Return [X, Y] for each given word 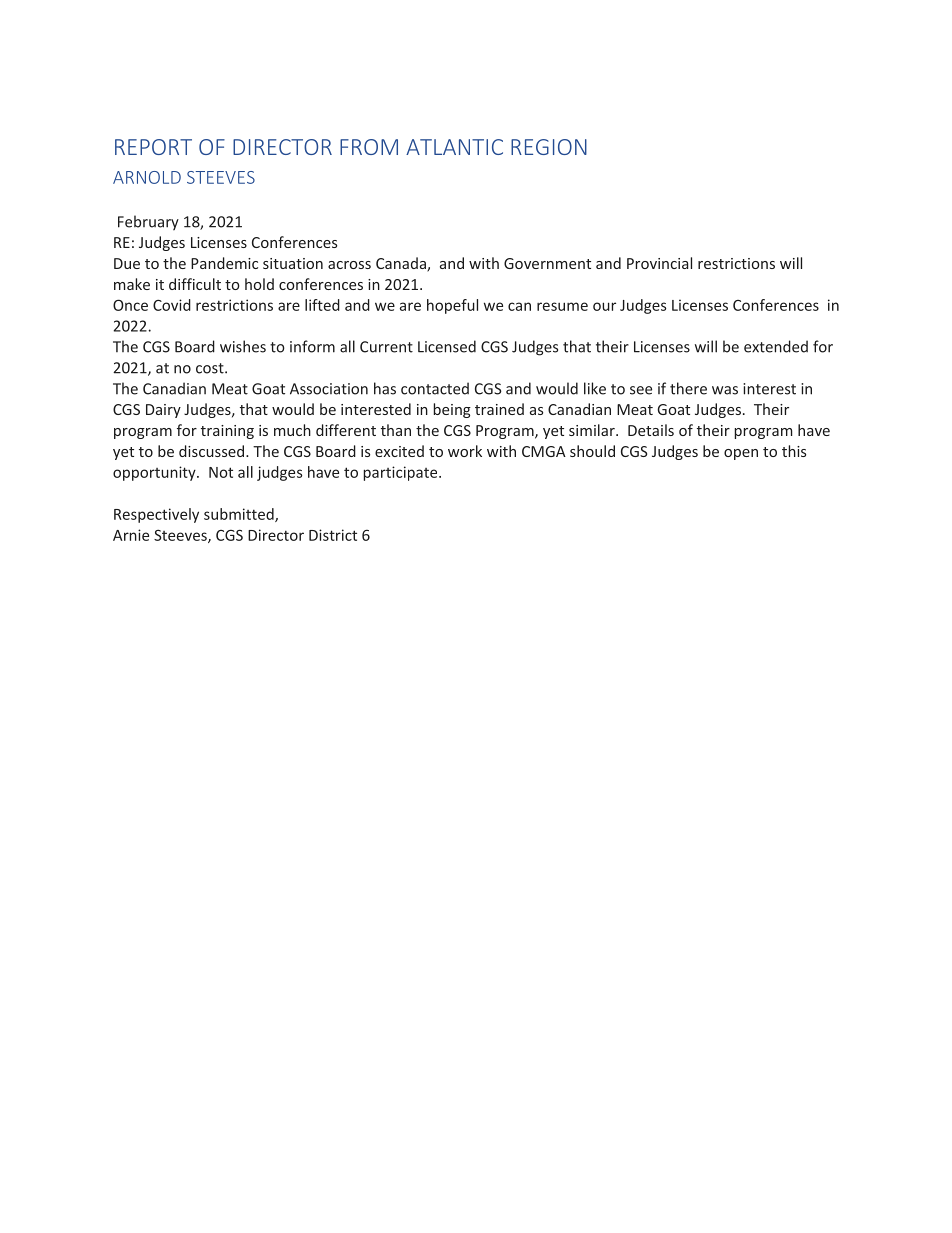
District [333, 535]
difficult [195, 284]
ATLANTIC [454, 147]
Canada [402, 264]
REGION [549, 147]
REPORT [153, 147]
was [725, 390]
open [741, 454]
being [452, 410]
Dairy [163, 411]
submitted [240, 515]
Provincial [659, 263]
